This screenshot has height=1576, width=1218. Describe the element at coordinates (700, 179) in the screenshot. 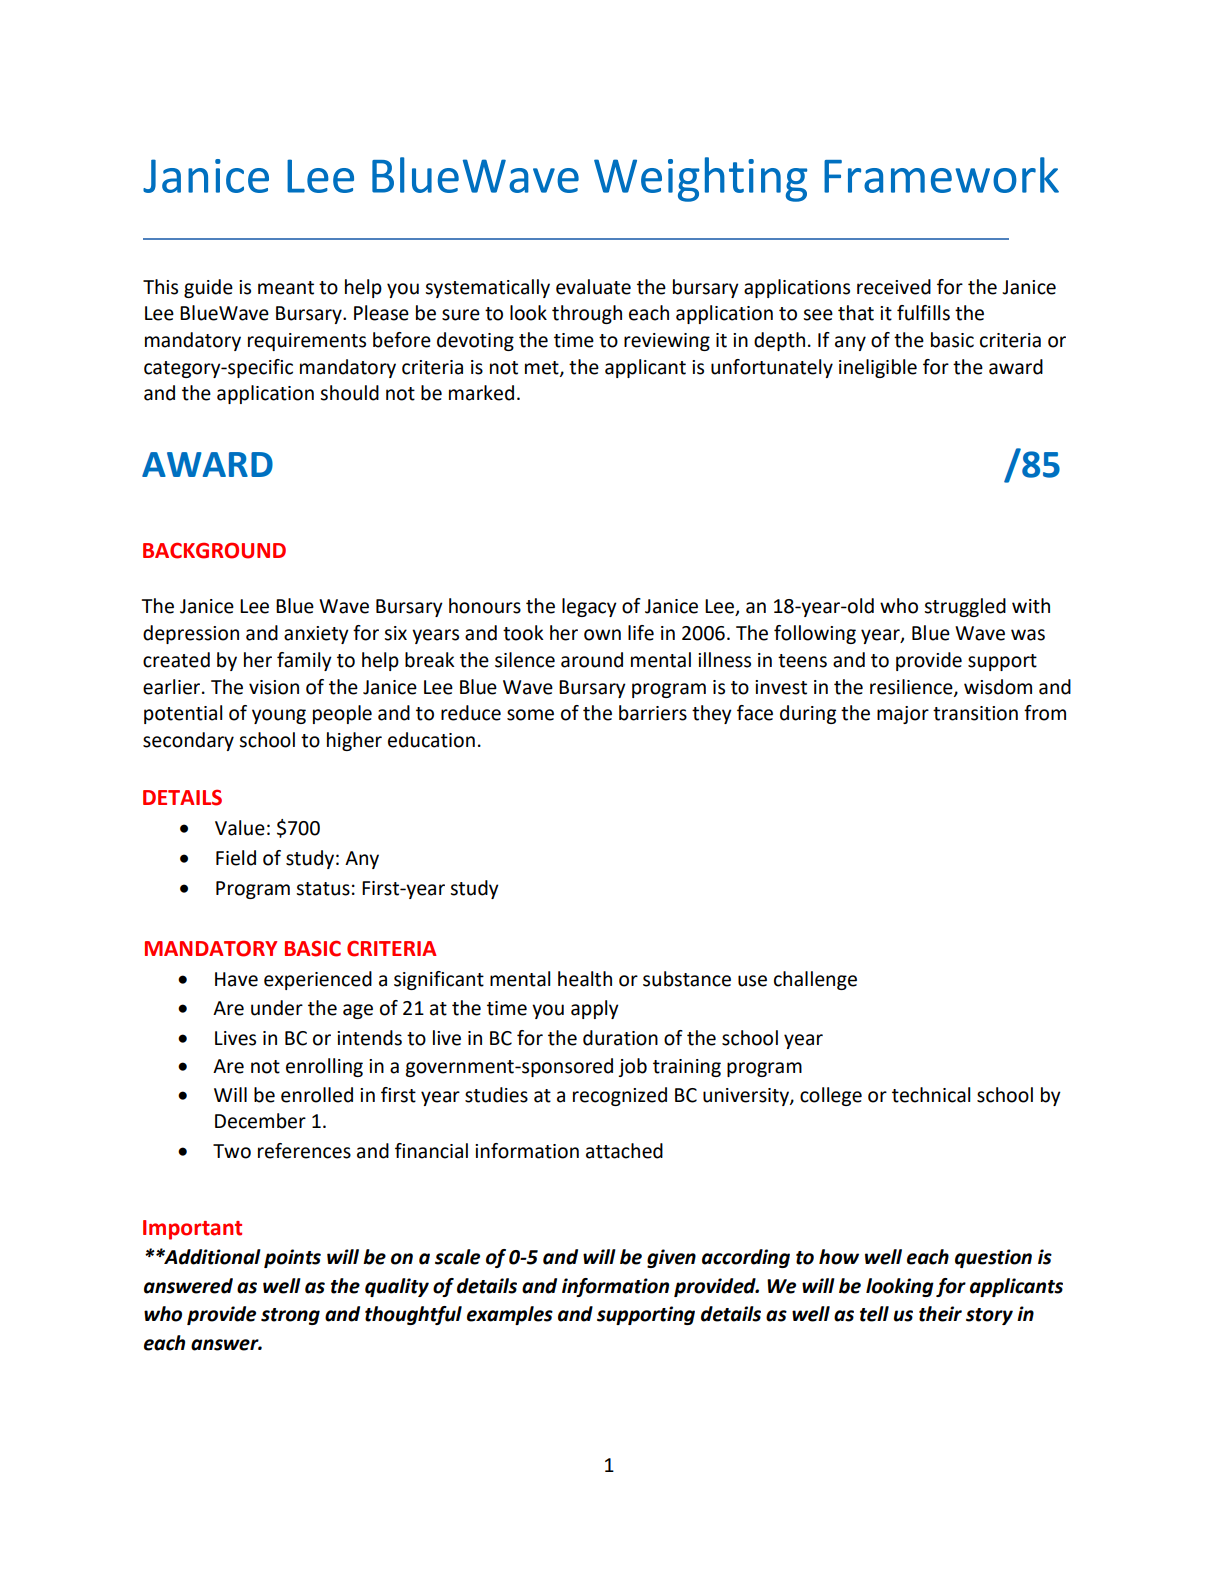

I see `Weighting` at that location.
